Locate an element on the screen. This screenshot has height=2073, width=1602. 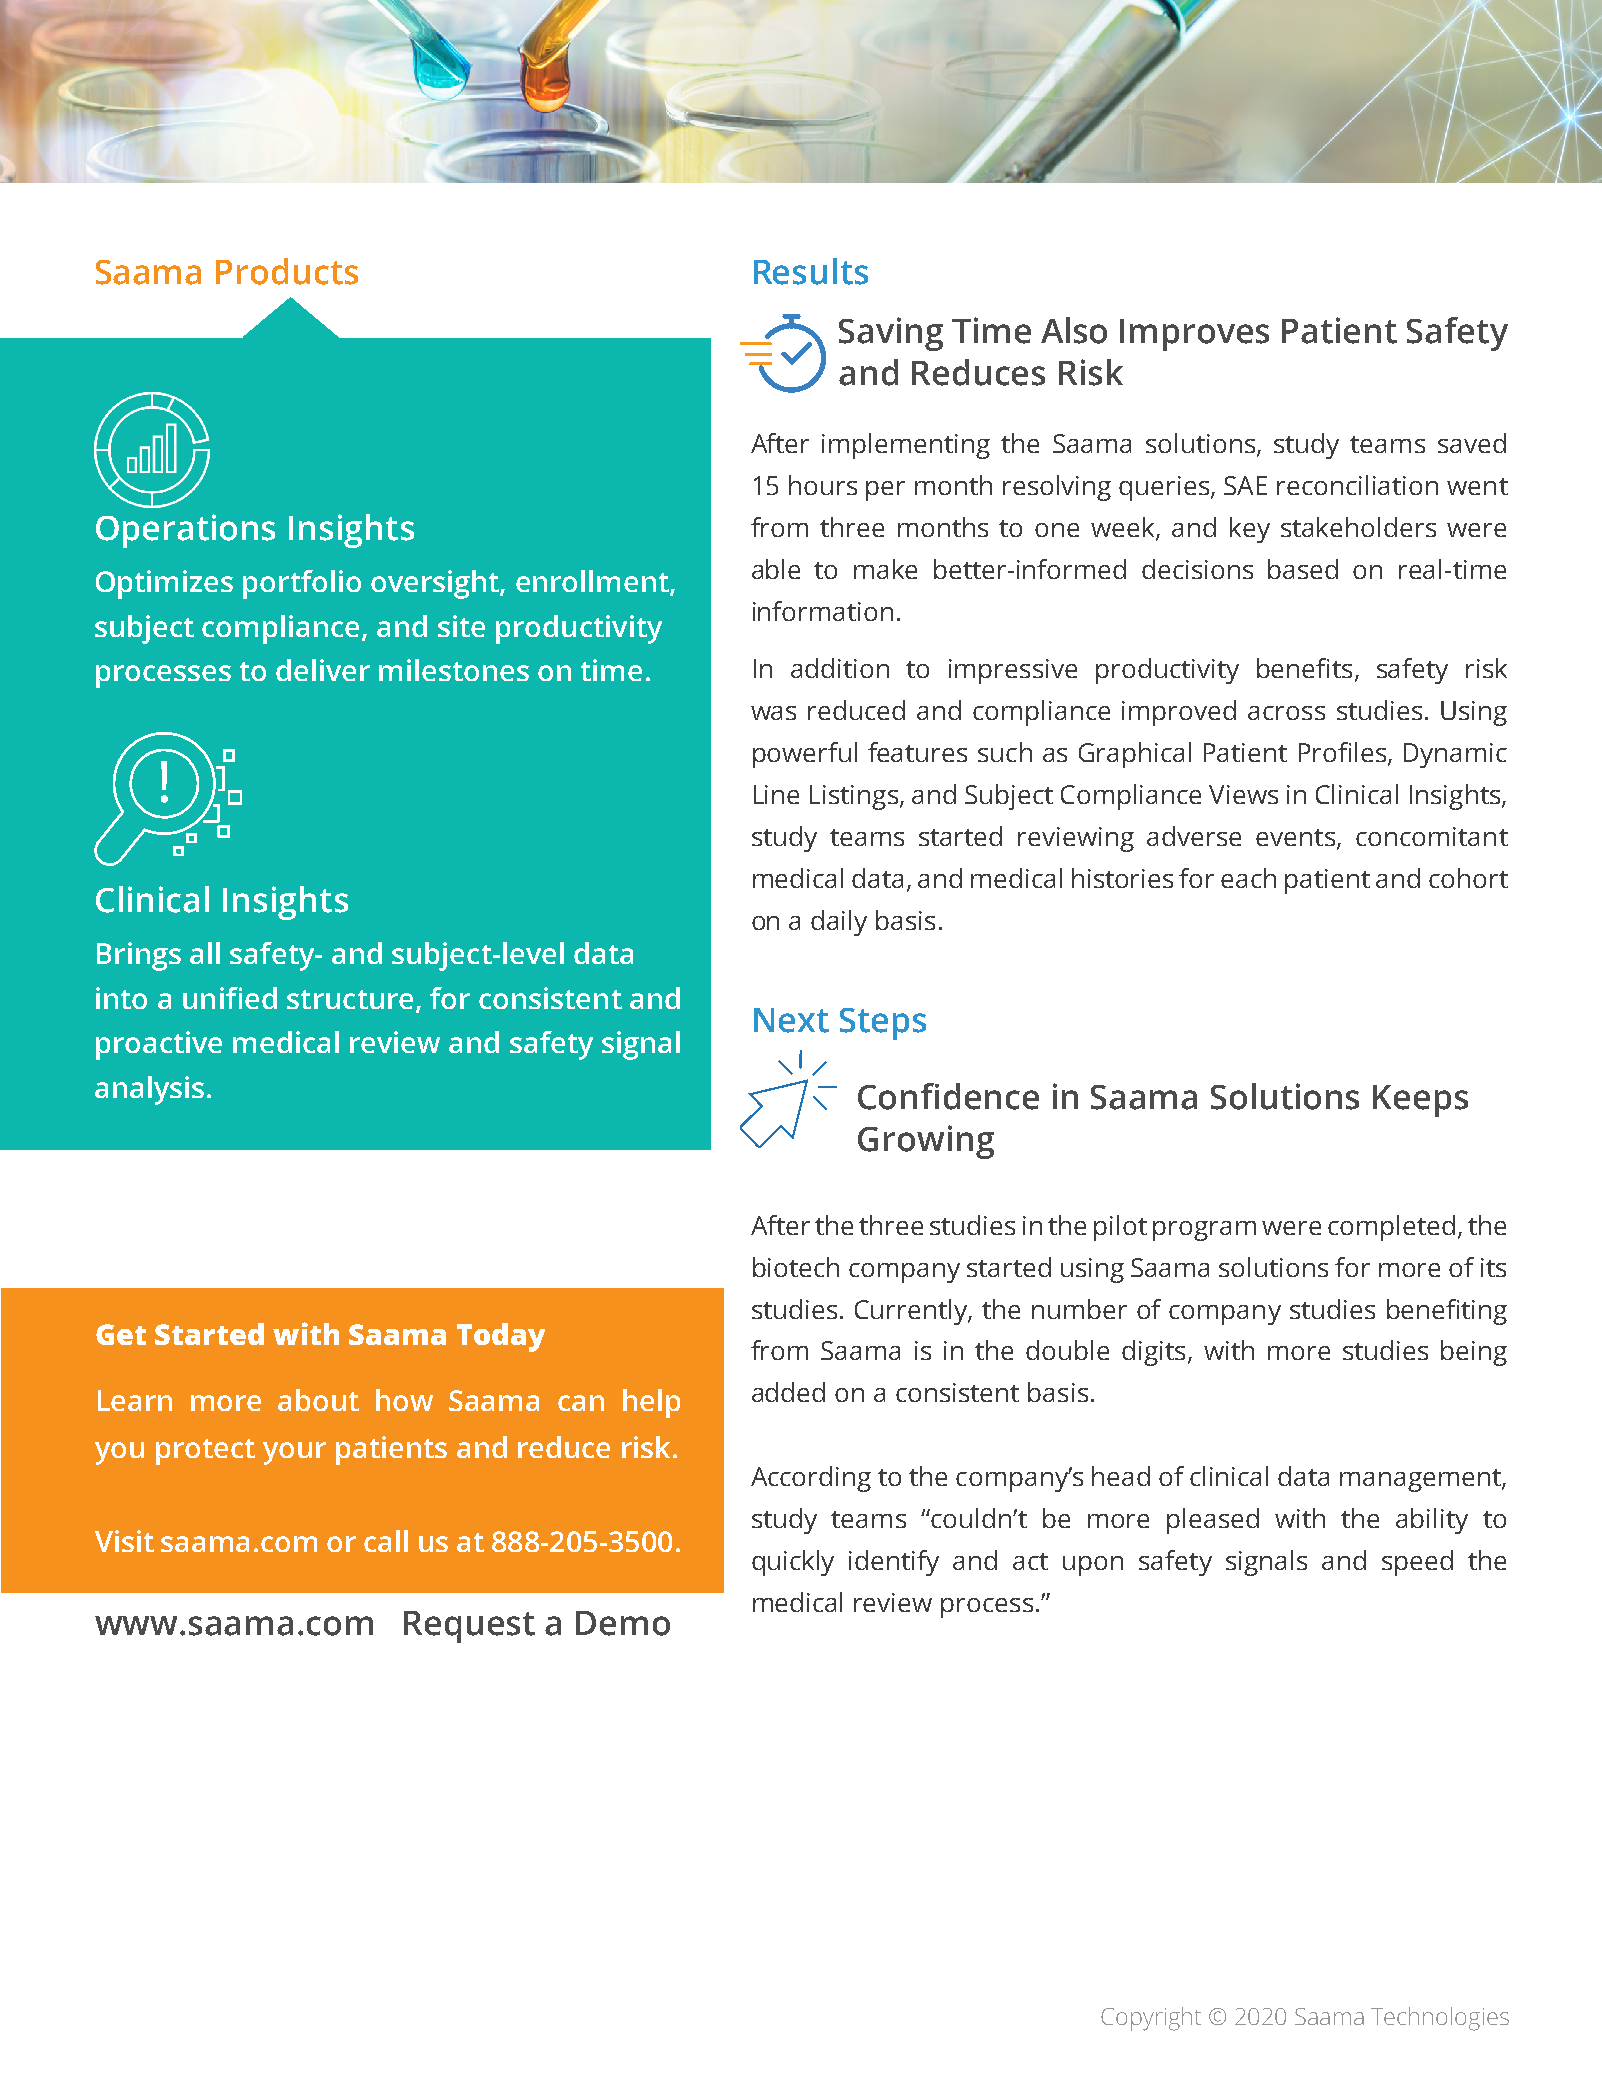
quickly is located at coordinates (793, 1563).
